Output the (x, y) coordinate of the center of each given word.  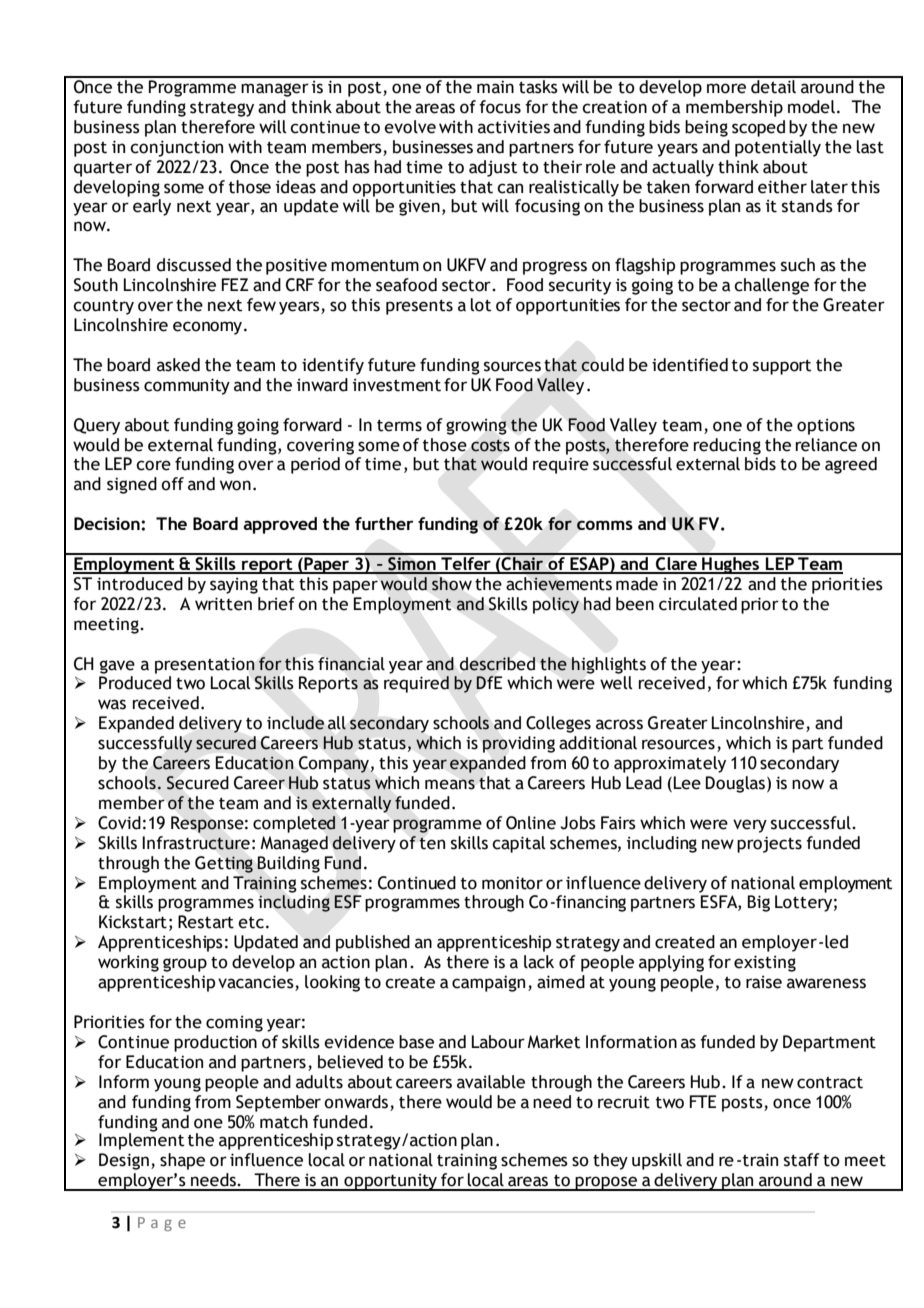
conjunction (176, 148)
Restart (206, 922)
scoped (758, 128)
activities (514, 127)
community (187, 386)
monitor (512, 883)
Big (759, 903)
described (497, 664)
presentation (205, 665)
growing (476, 426)
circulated (698, 604)
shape (182, 1161)
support (782, 367)
